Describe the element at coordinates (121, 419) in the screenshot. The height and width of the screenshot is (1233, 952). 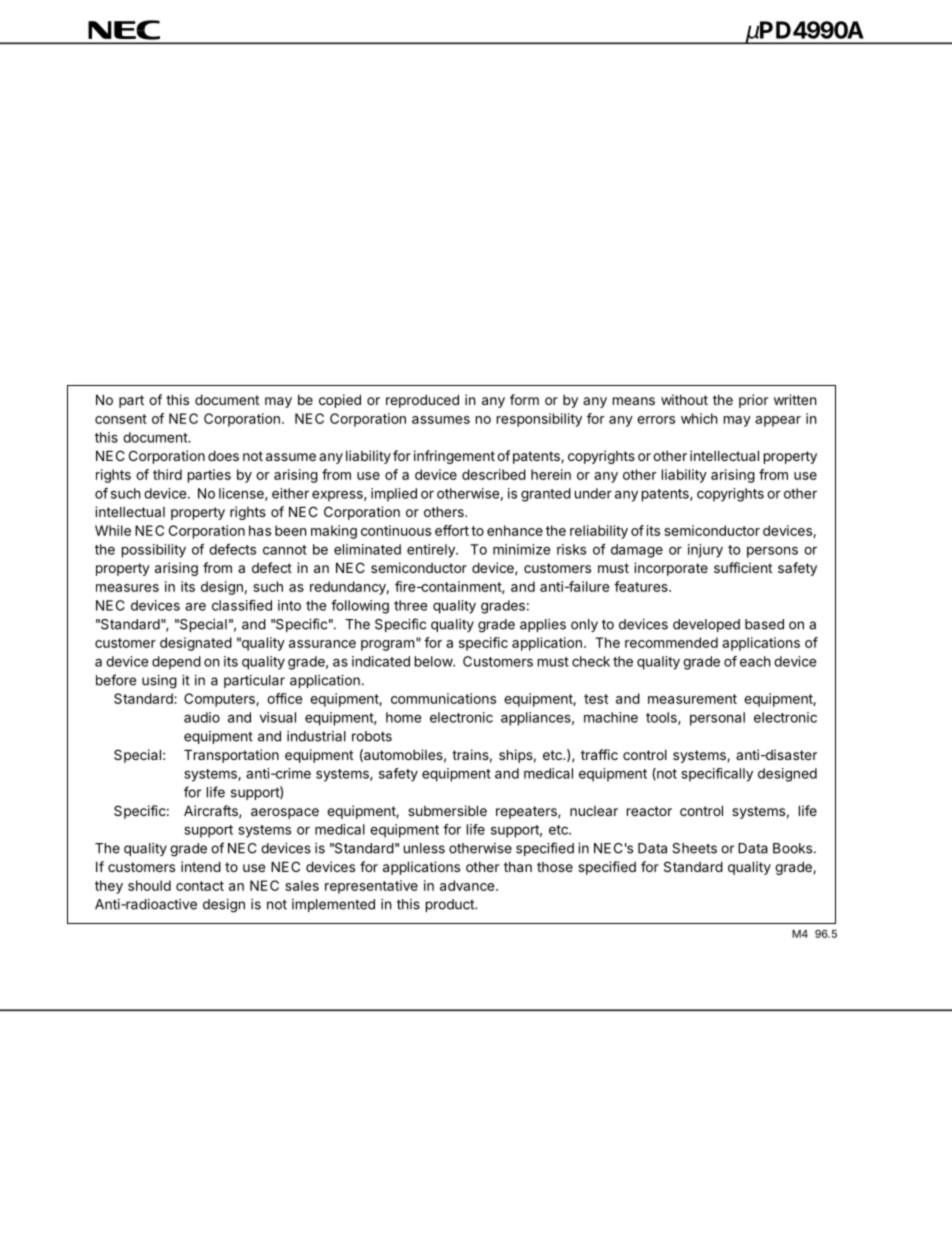
I see `consent` at that location.
